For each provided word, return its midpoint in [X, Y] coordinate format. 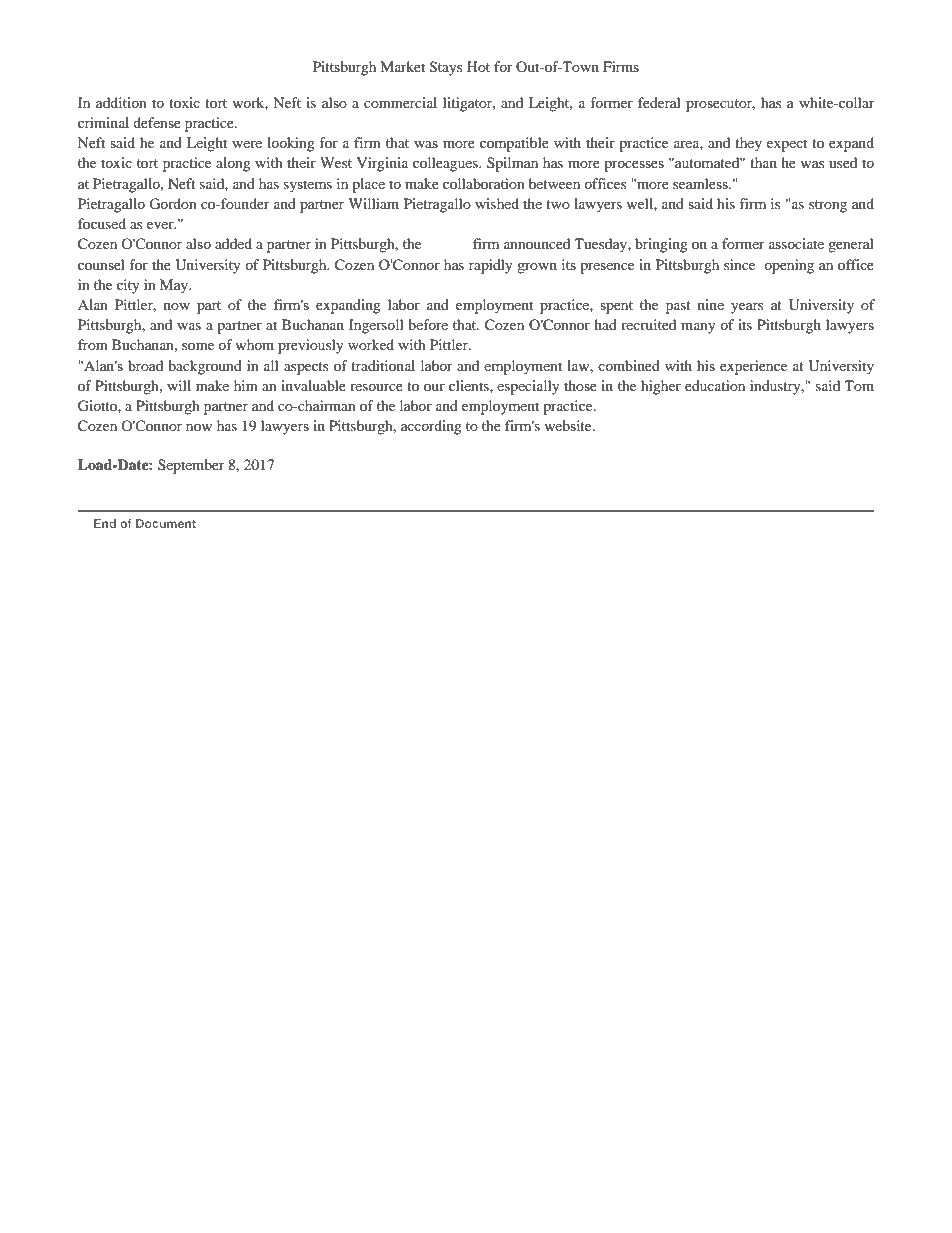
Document [166, 523]
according [431, 427]
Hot [478, 66]
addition [121, 102]
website [569, 425]
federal [659, 102]
